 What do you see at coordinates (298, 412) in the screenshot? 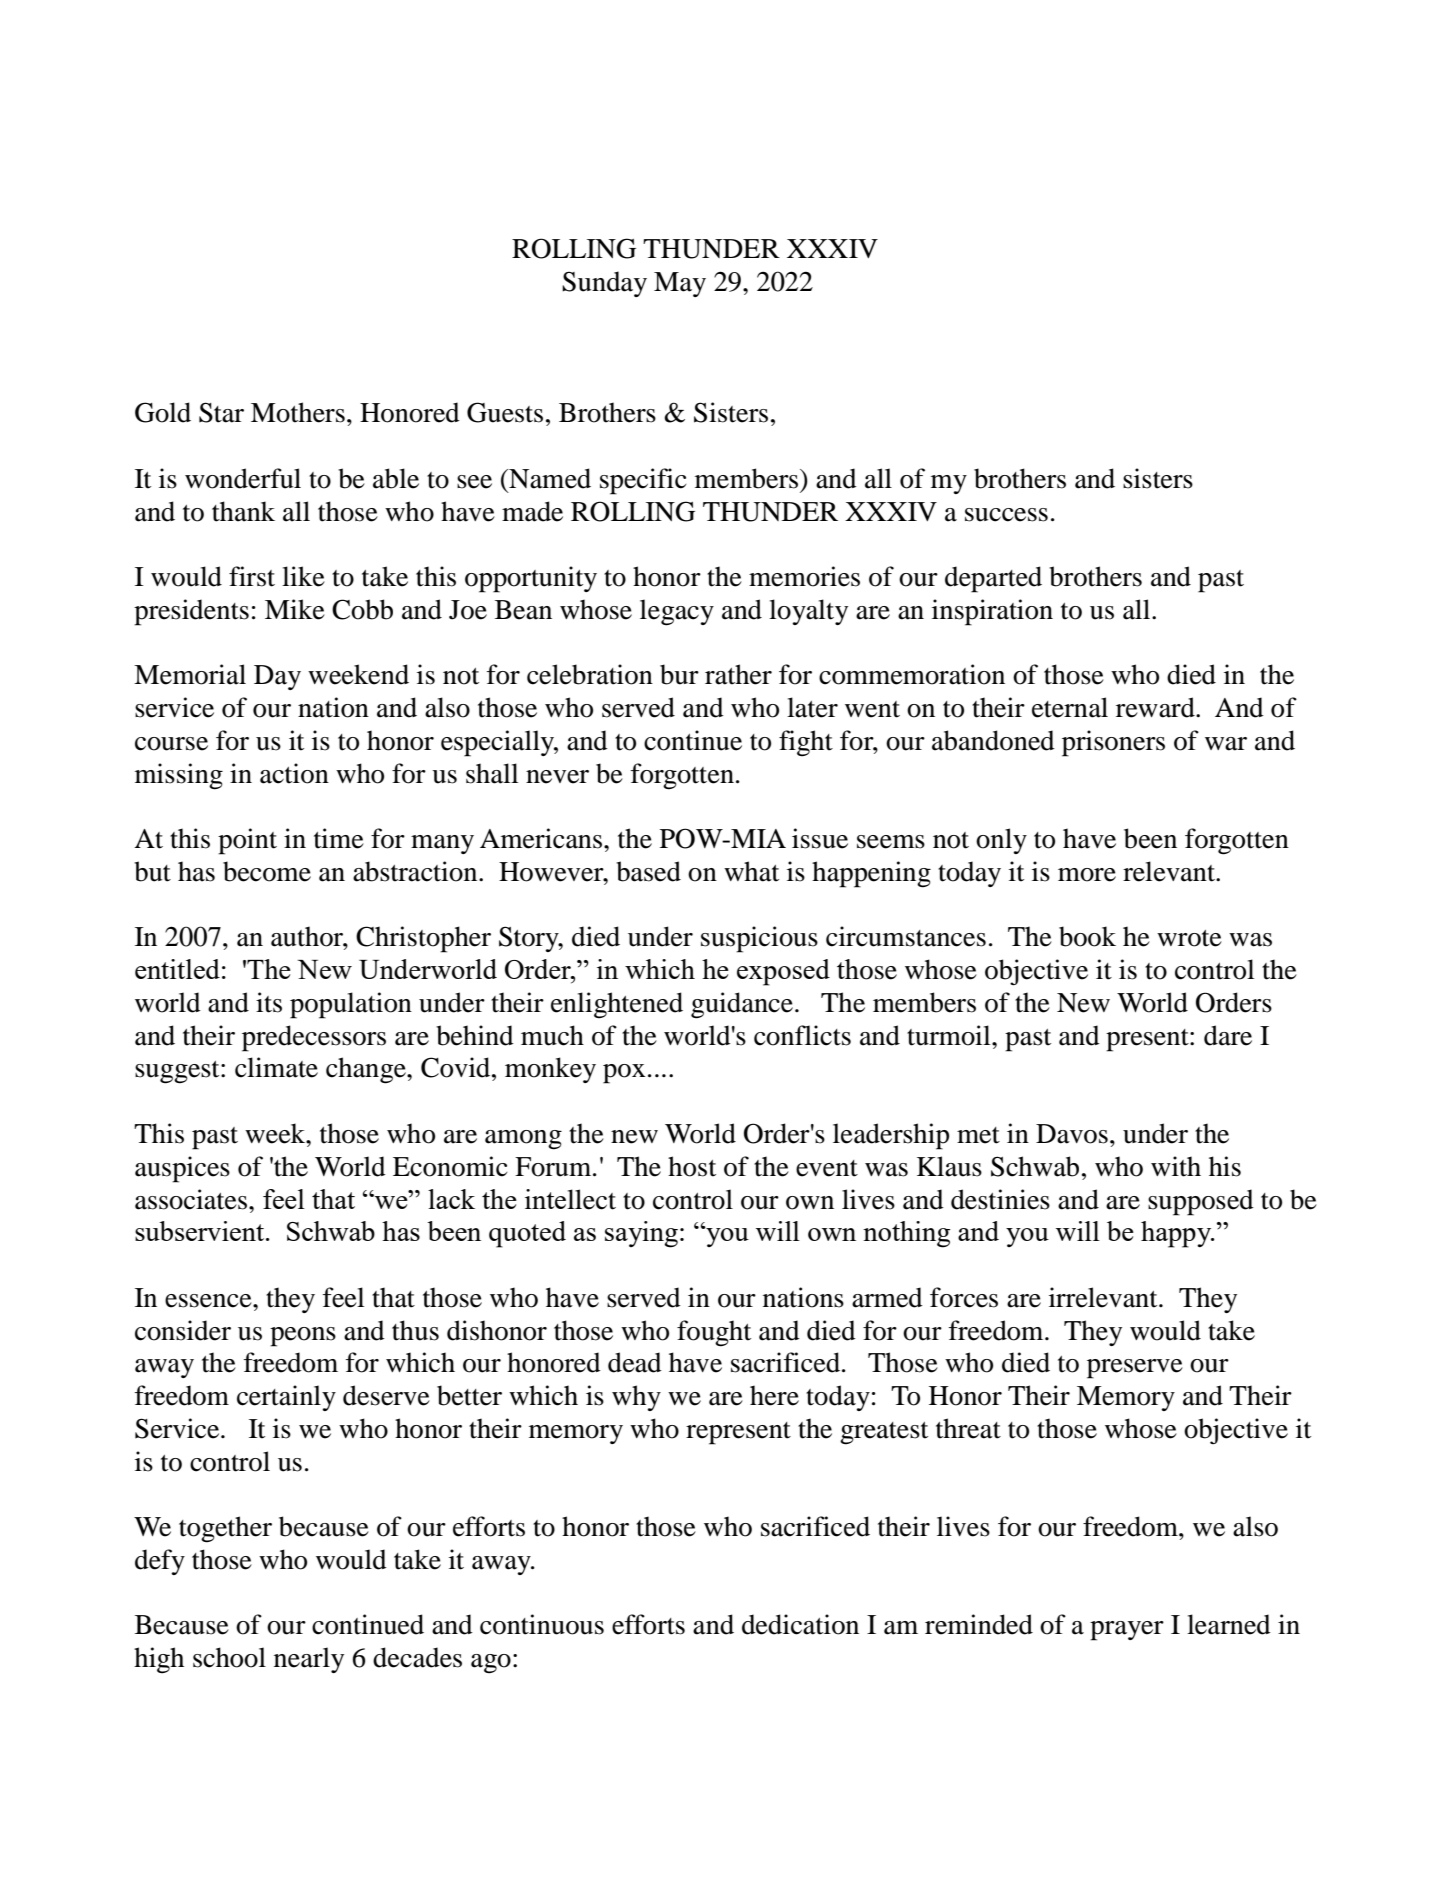
I see `Mothers` at bounding box center [298, 412].
